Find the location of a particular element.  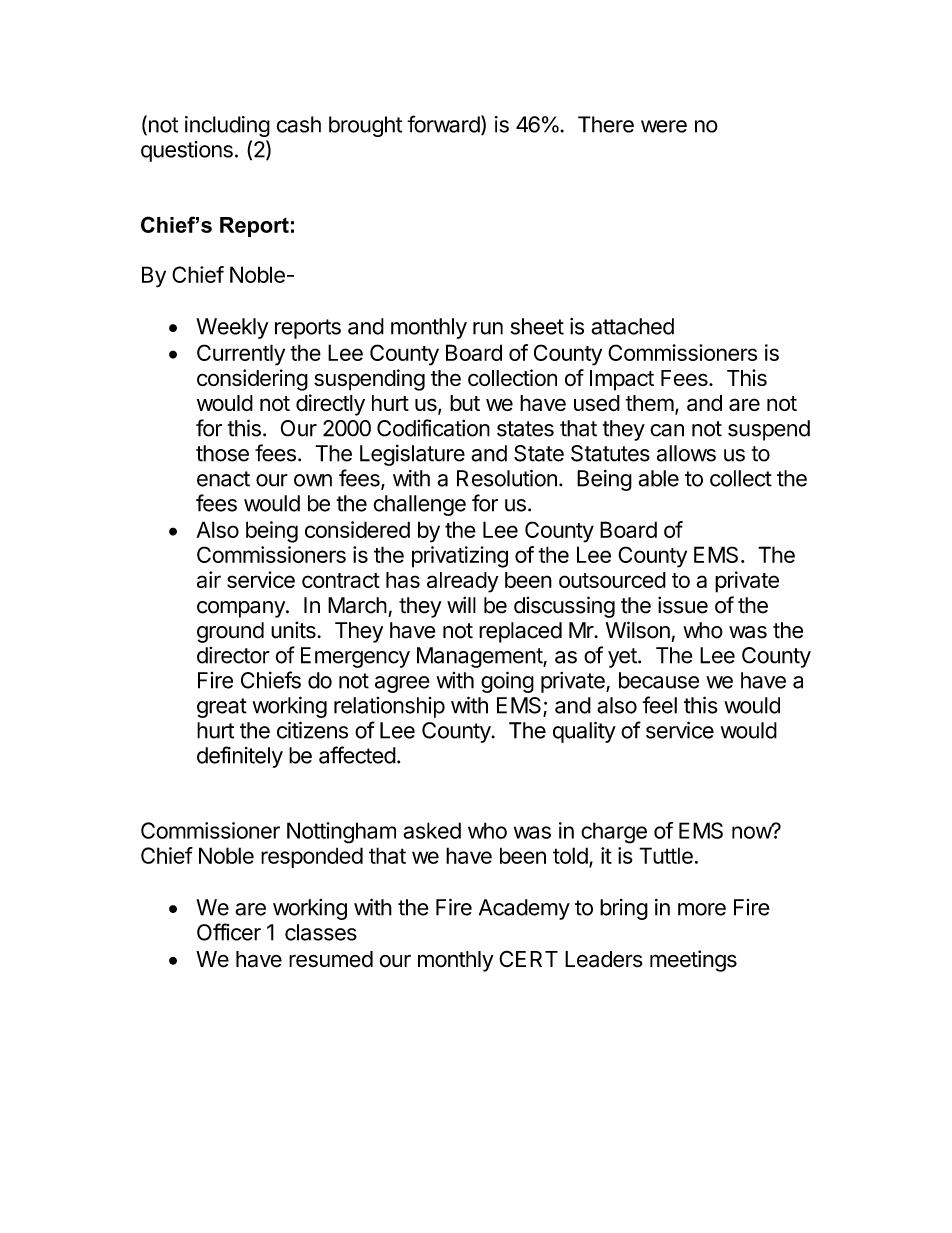

Academy is located at coordinates (524, 909).
